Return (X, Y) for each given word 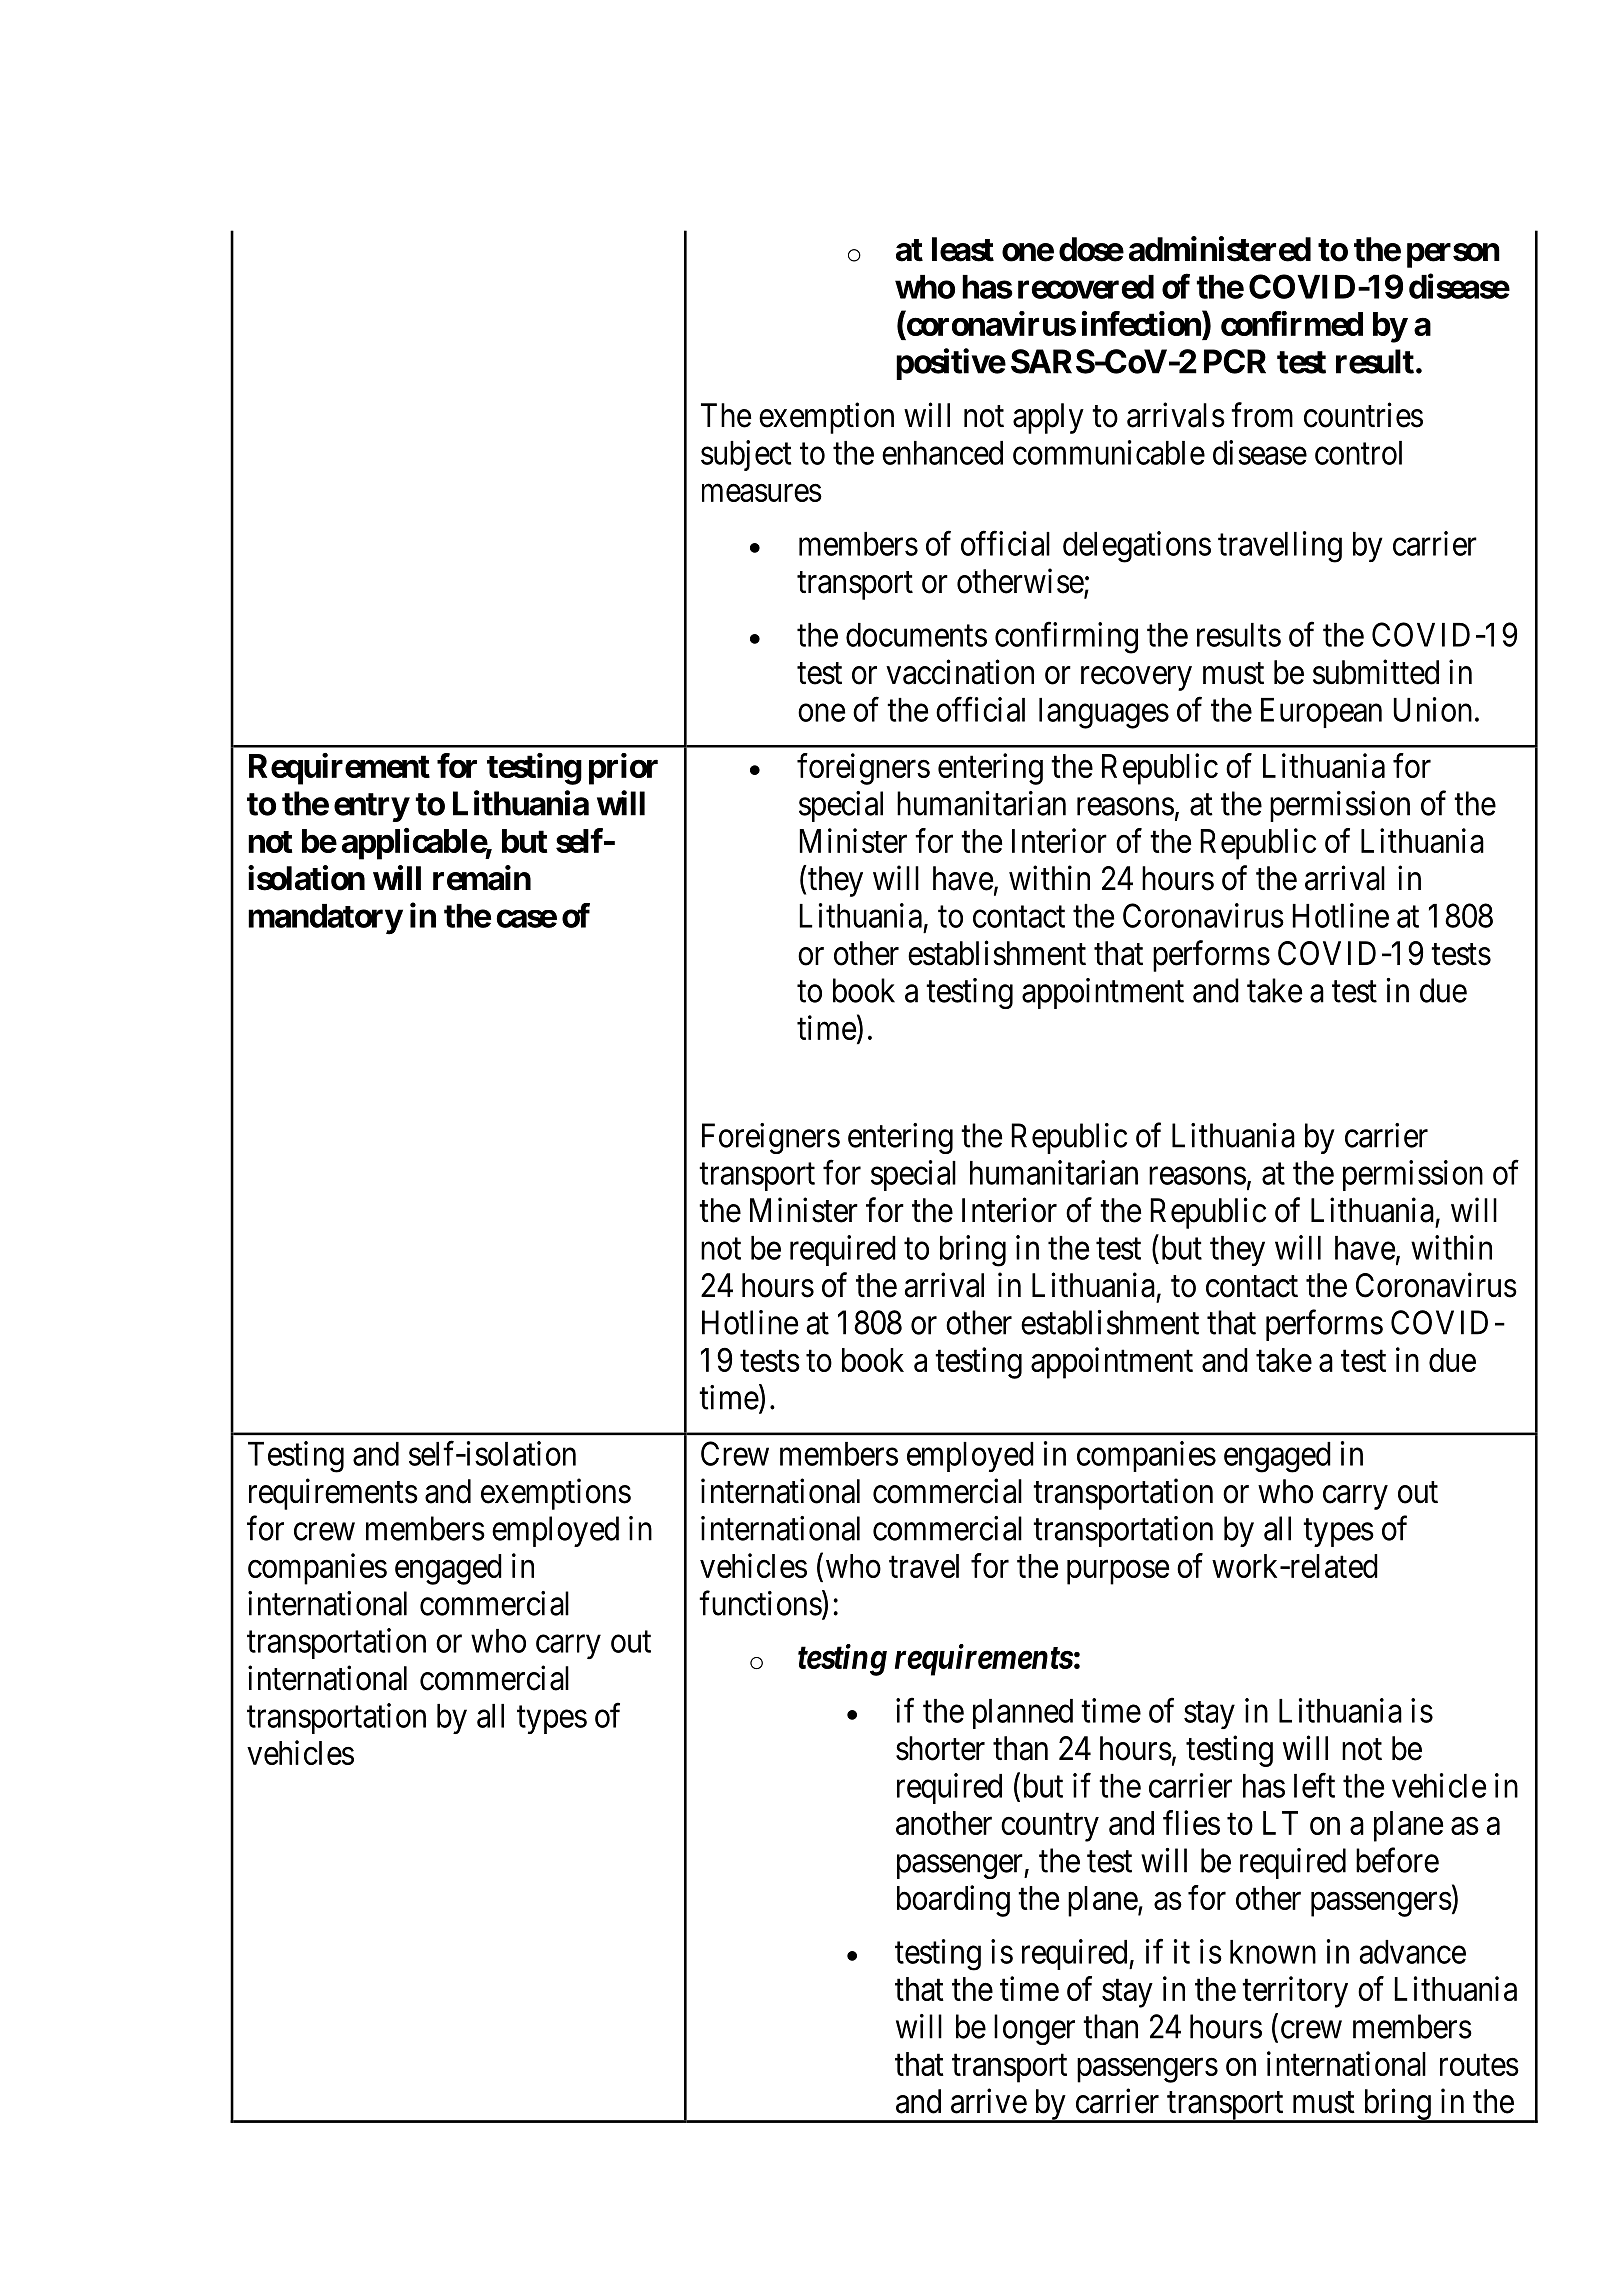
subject (746, 455)
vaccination (960, 672)
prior (623, 769)
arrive (989, 2101)
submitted (1376, 672)
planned (1023, 1714)
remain (482, 878)
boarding (953, 1901)
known (1273, 1952)
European (1321, 713)
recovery (1136, 679)
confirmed (1292, 323)
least (963, 249)
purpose (1118, 1572)
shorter (940, 1748)
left (1314, 1785)
